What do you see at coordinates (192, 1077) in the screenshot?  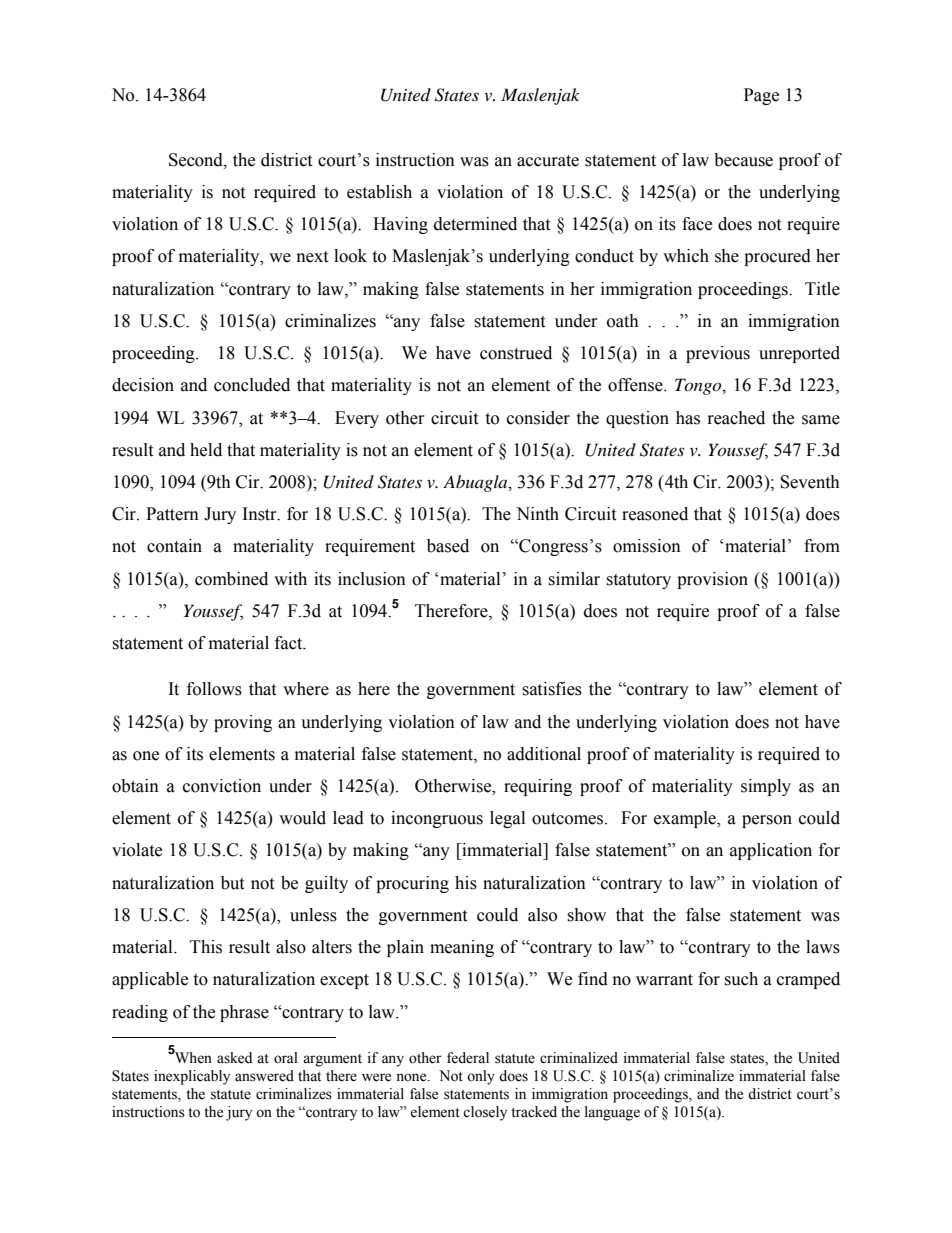 I see `inexplicably` at bounding box center [192, 1077].
